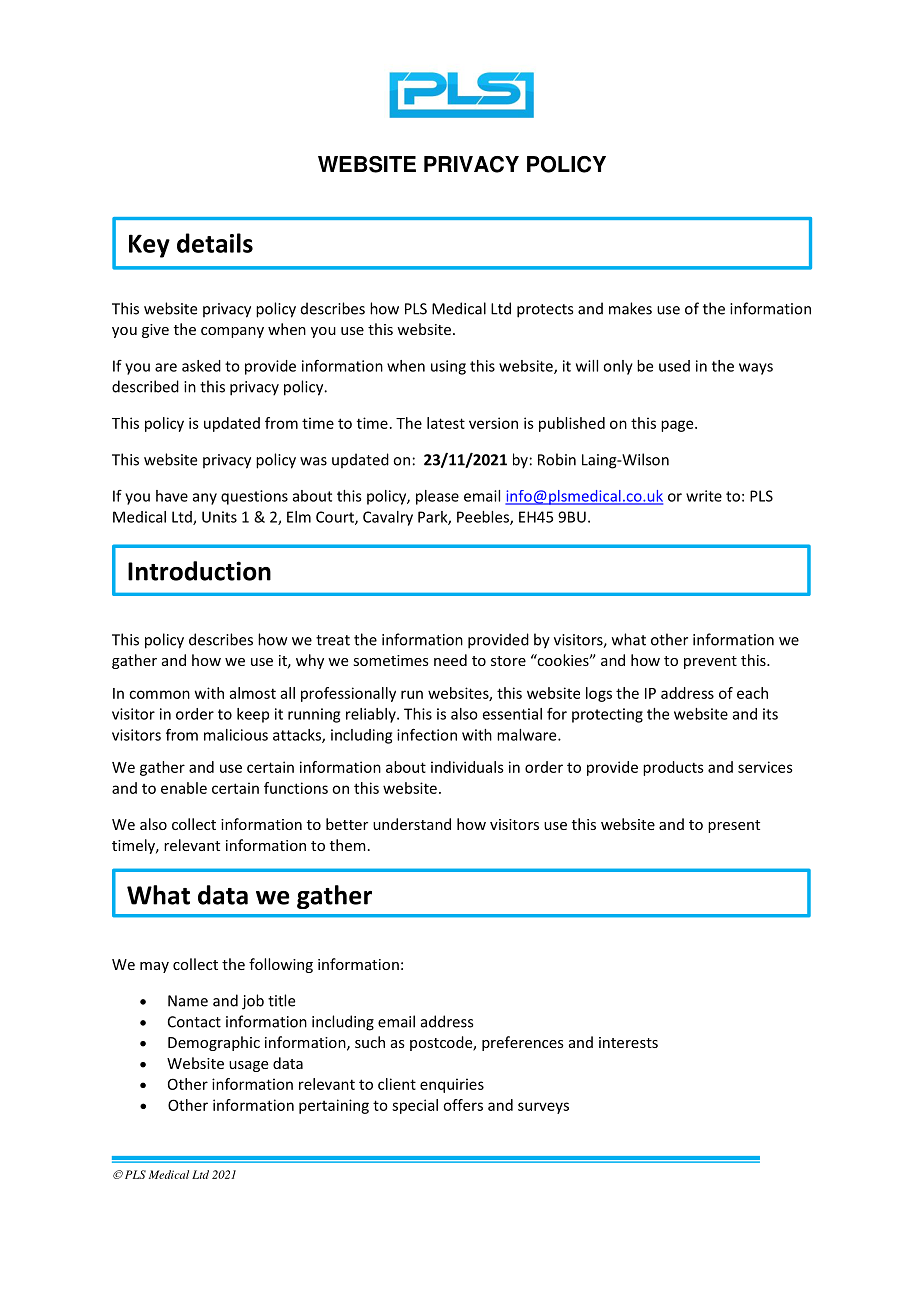 The image size is (924, 1308). I want to click on interests, so click(628, 1042).
